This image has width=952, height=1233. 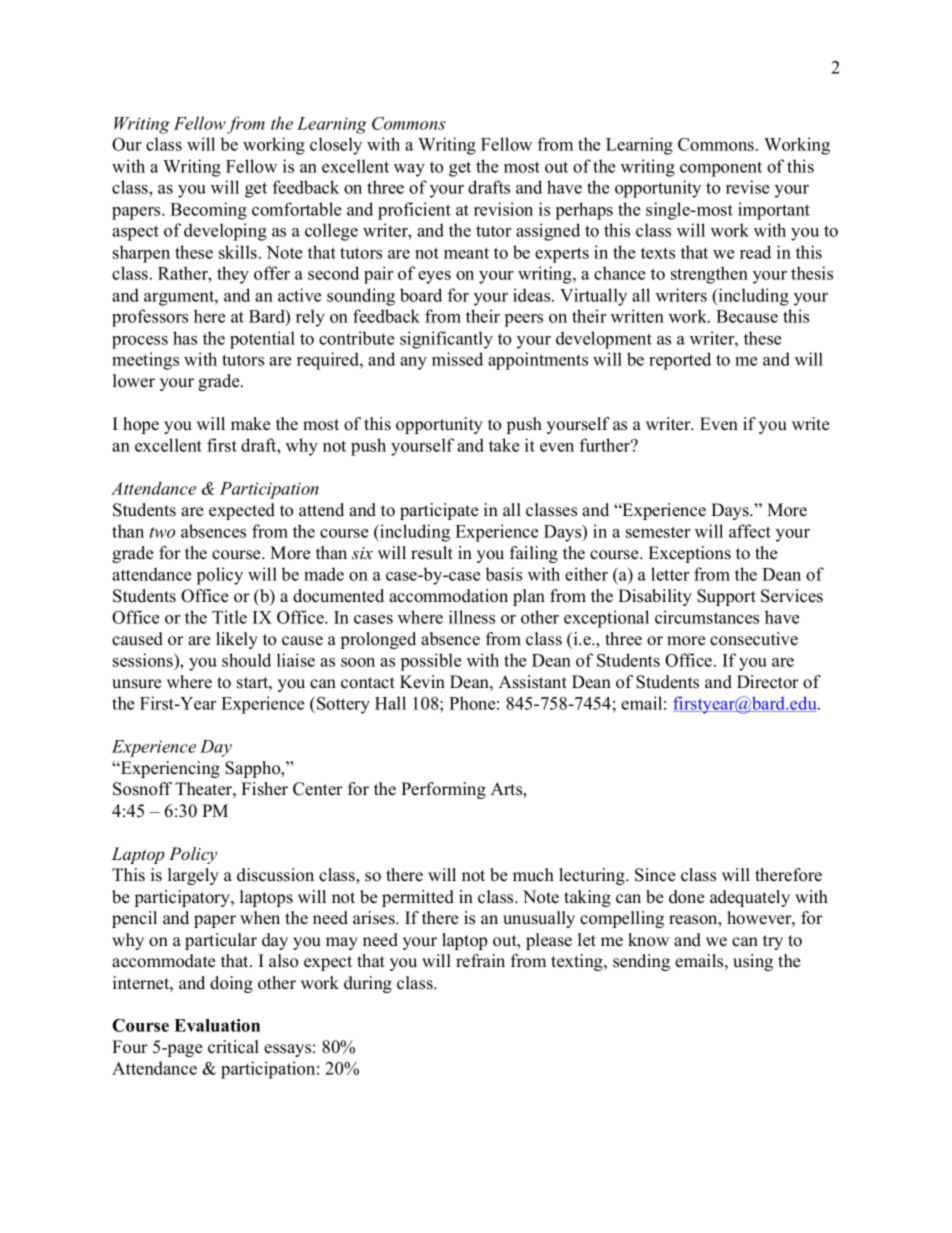 I want to click on make, so click(x=250, y=424).
